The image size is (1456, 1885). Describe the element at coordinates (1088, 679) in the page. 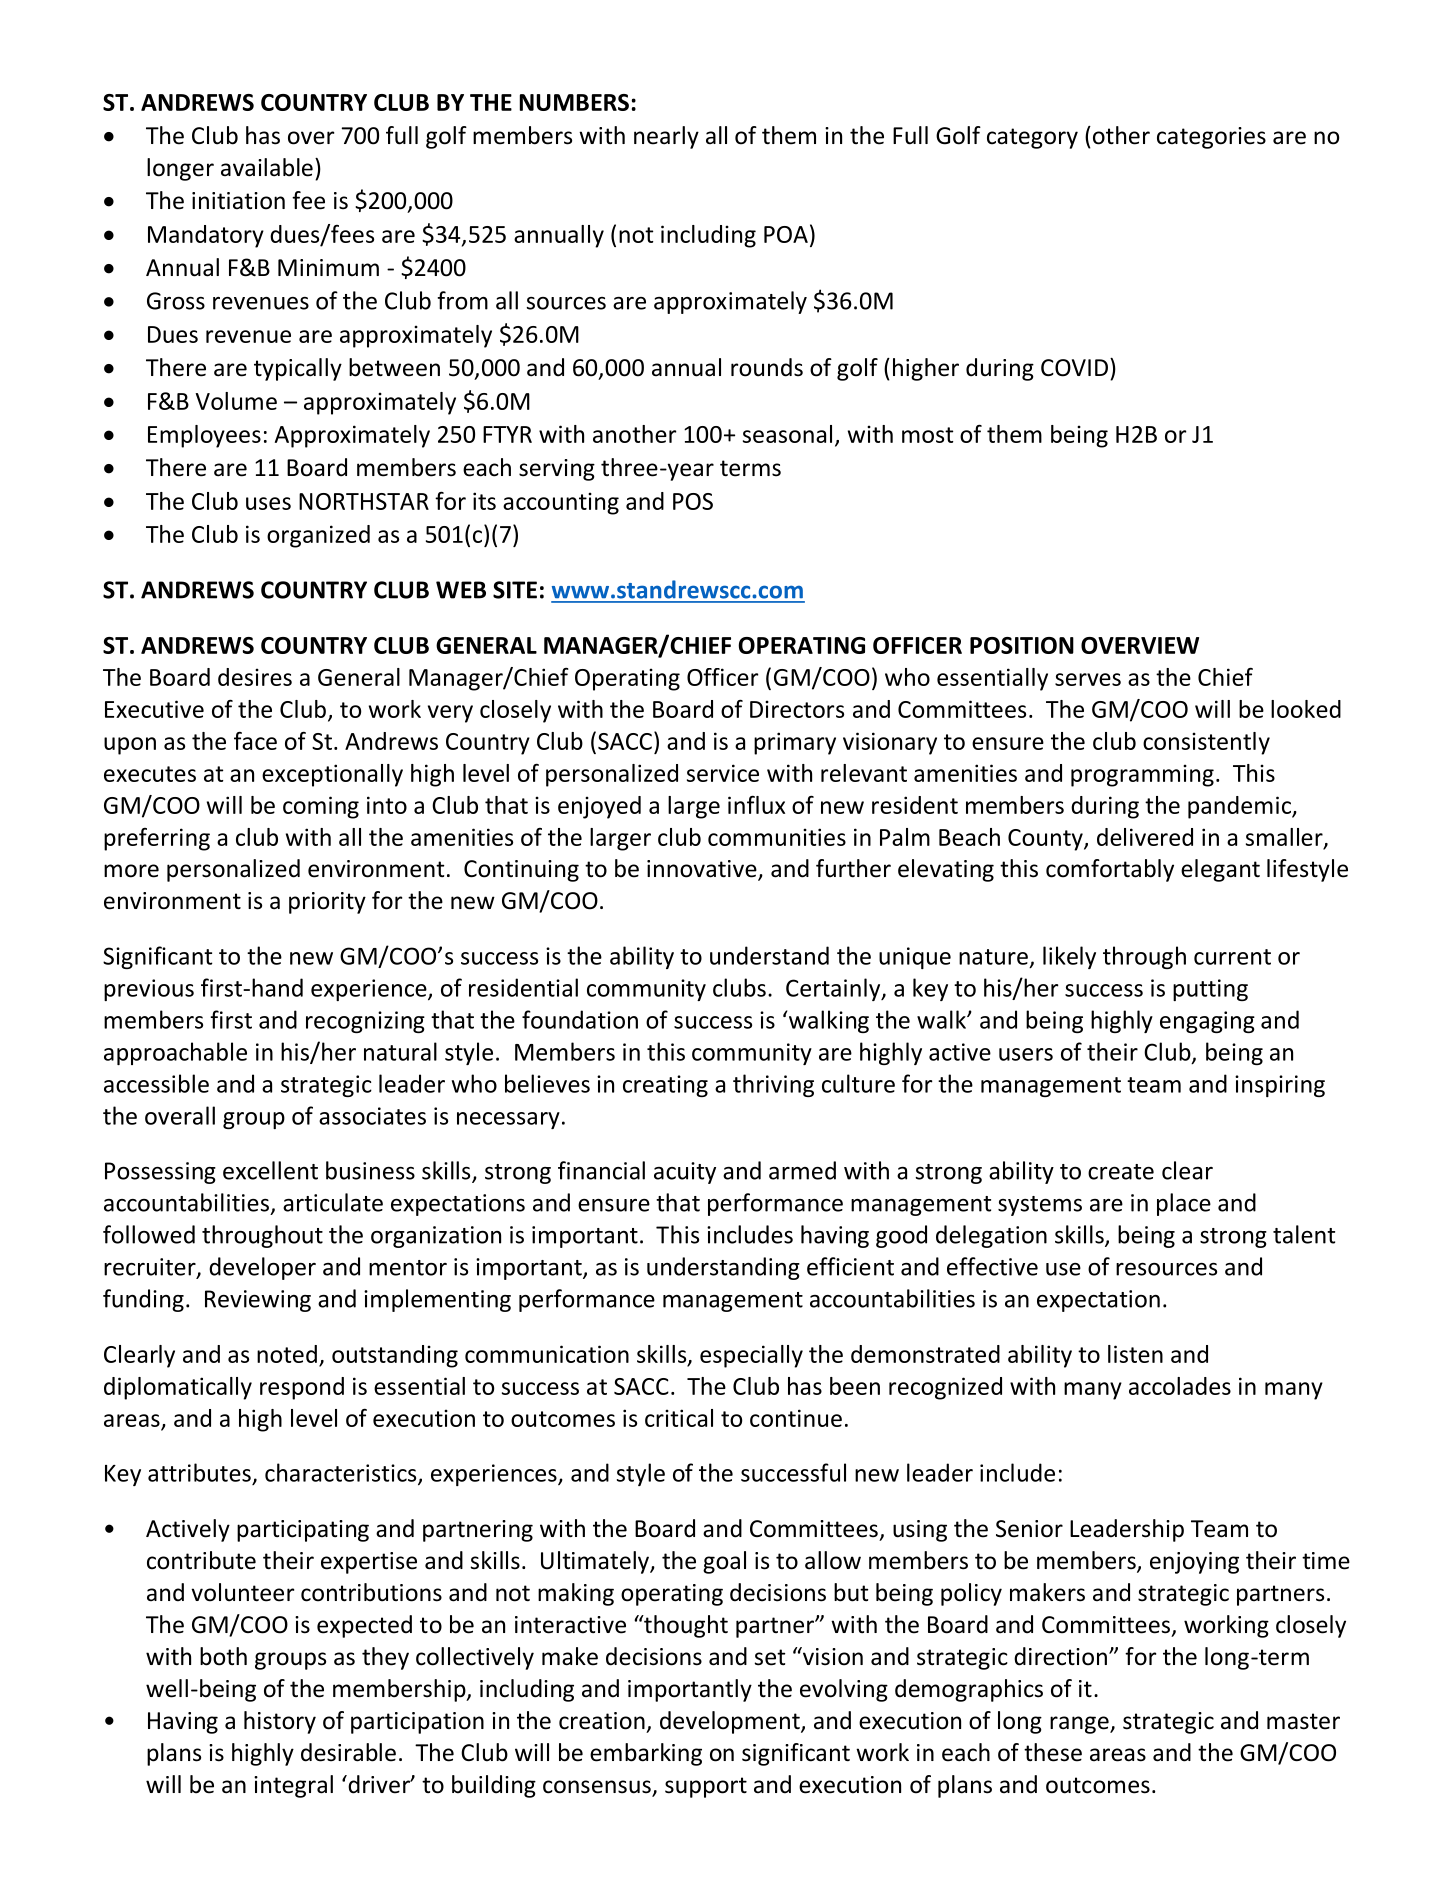

I see `serves` at that location.
